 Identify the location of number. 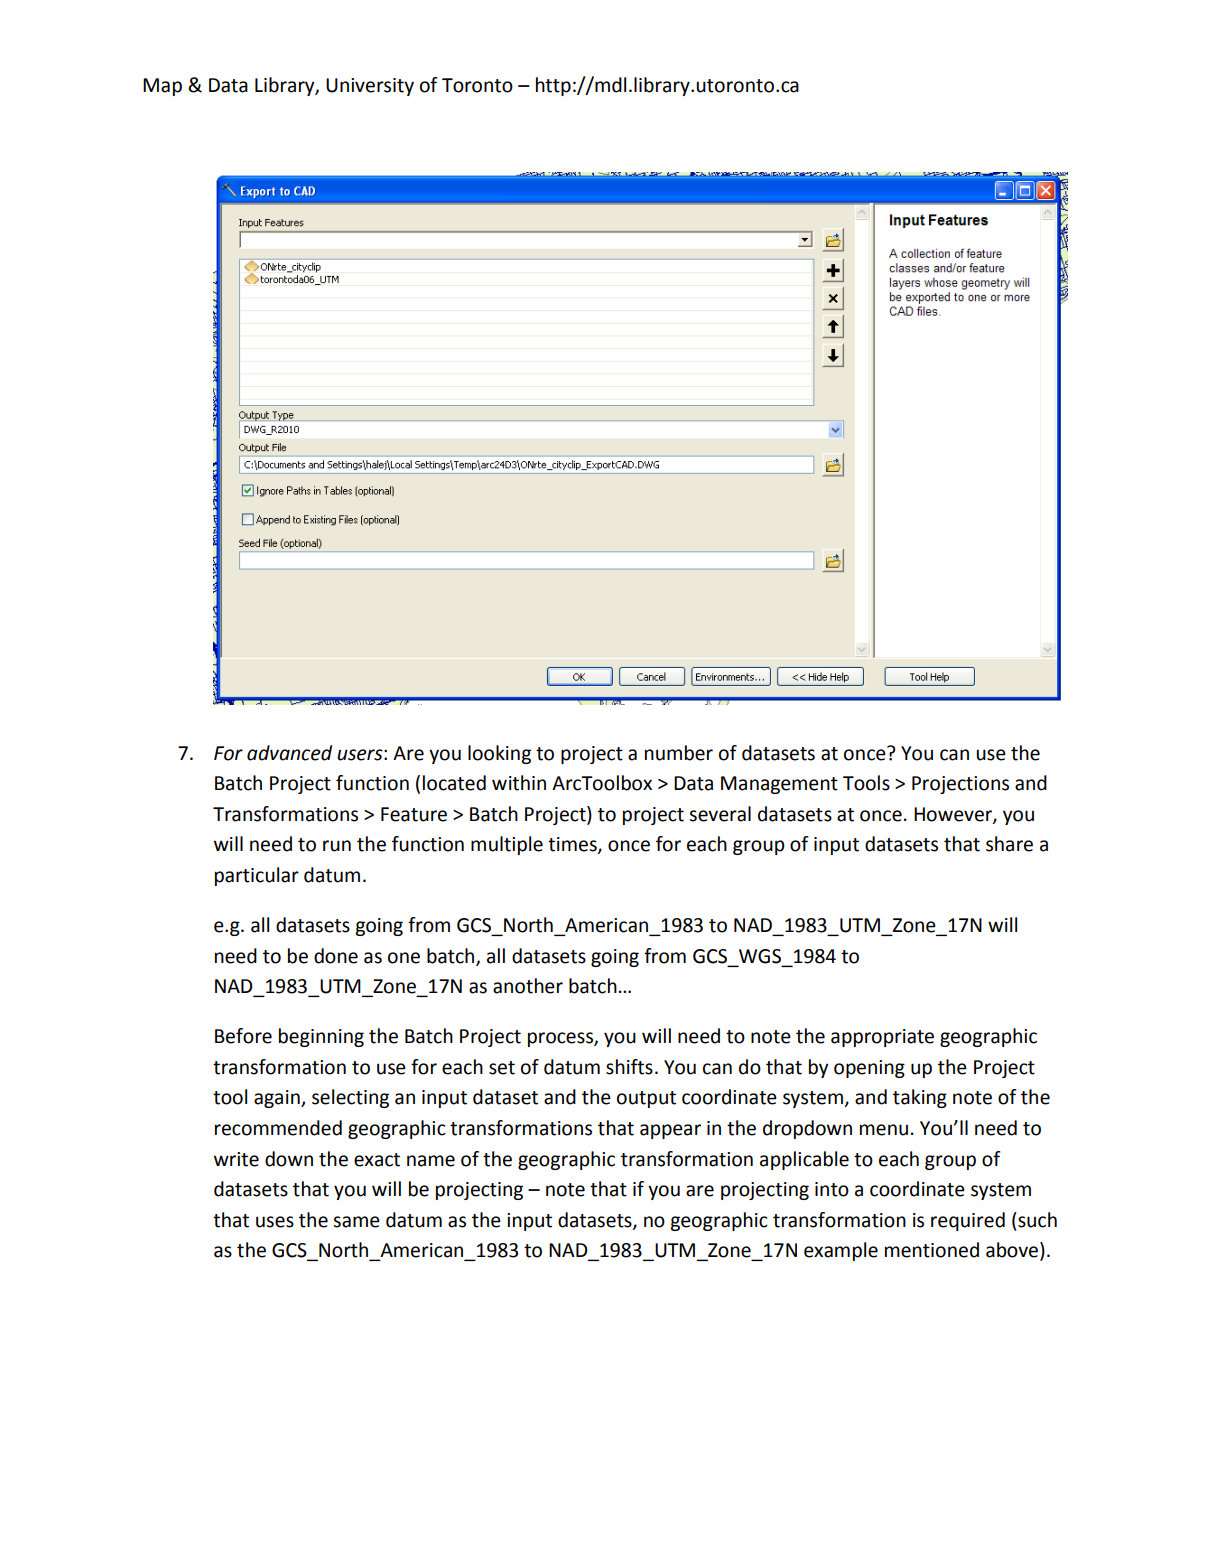
(679, 753).
